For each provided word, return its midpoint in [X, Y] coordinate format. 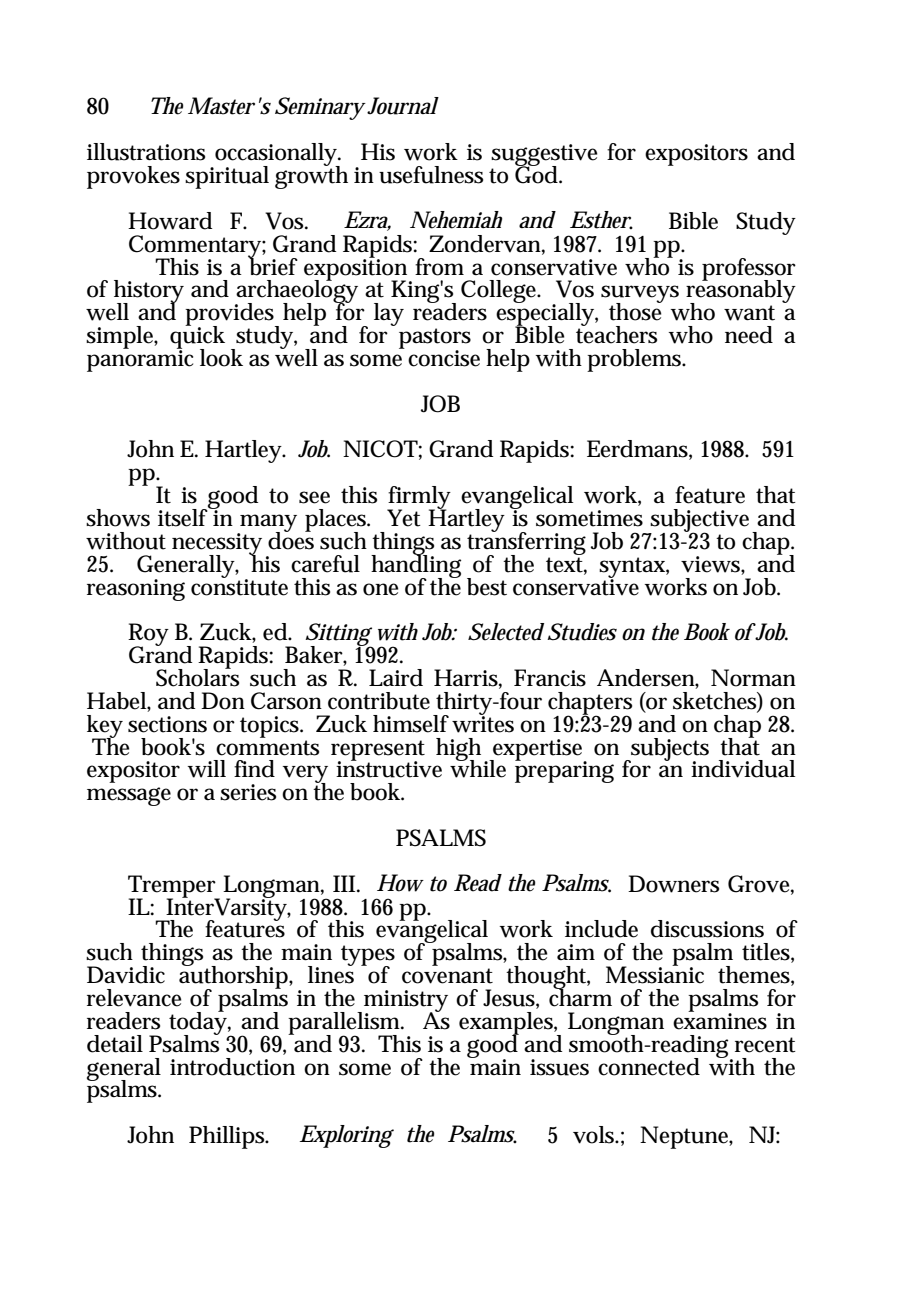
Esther [601, 220]
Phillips [228, 1137]
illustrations [146, 152]
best [487, 587]
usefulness [431, 175]
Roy [148, 636]
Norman [753, 678]
